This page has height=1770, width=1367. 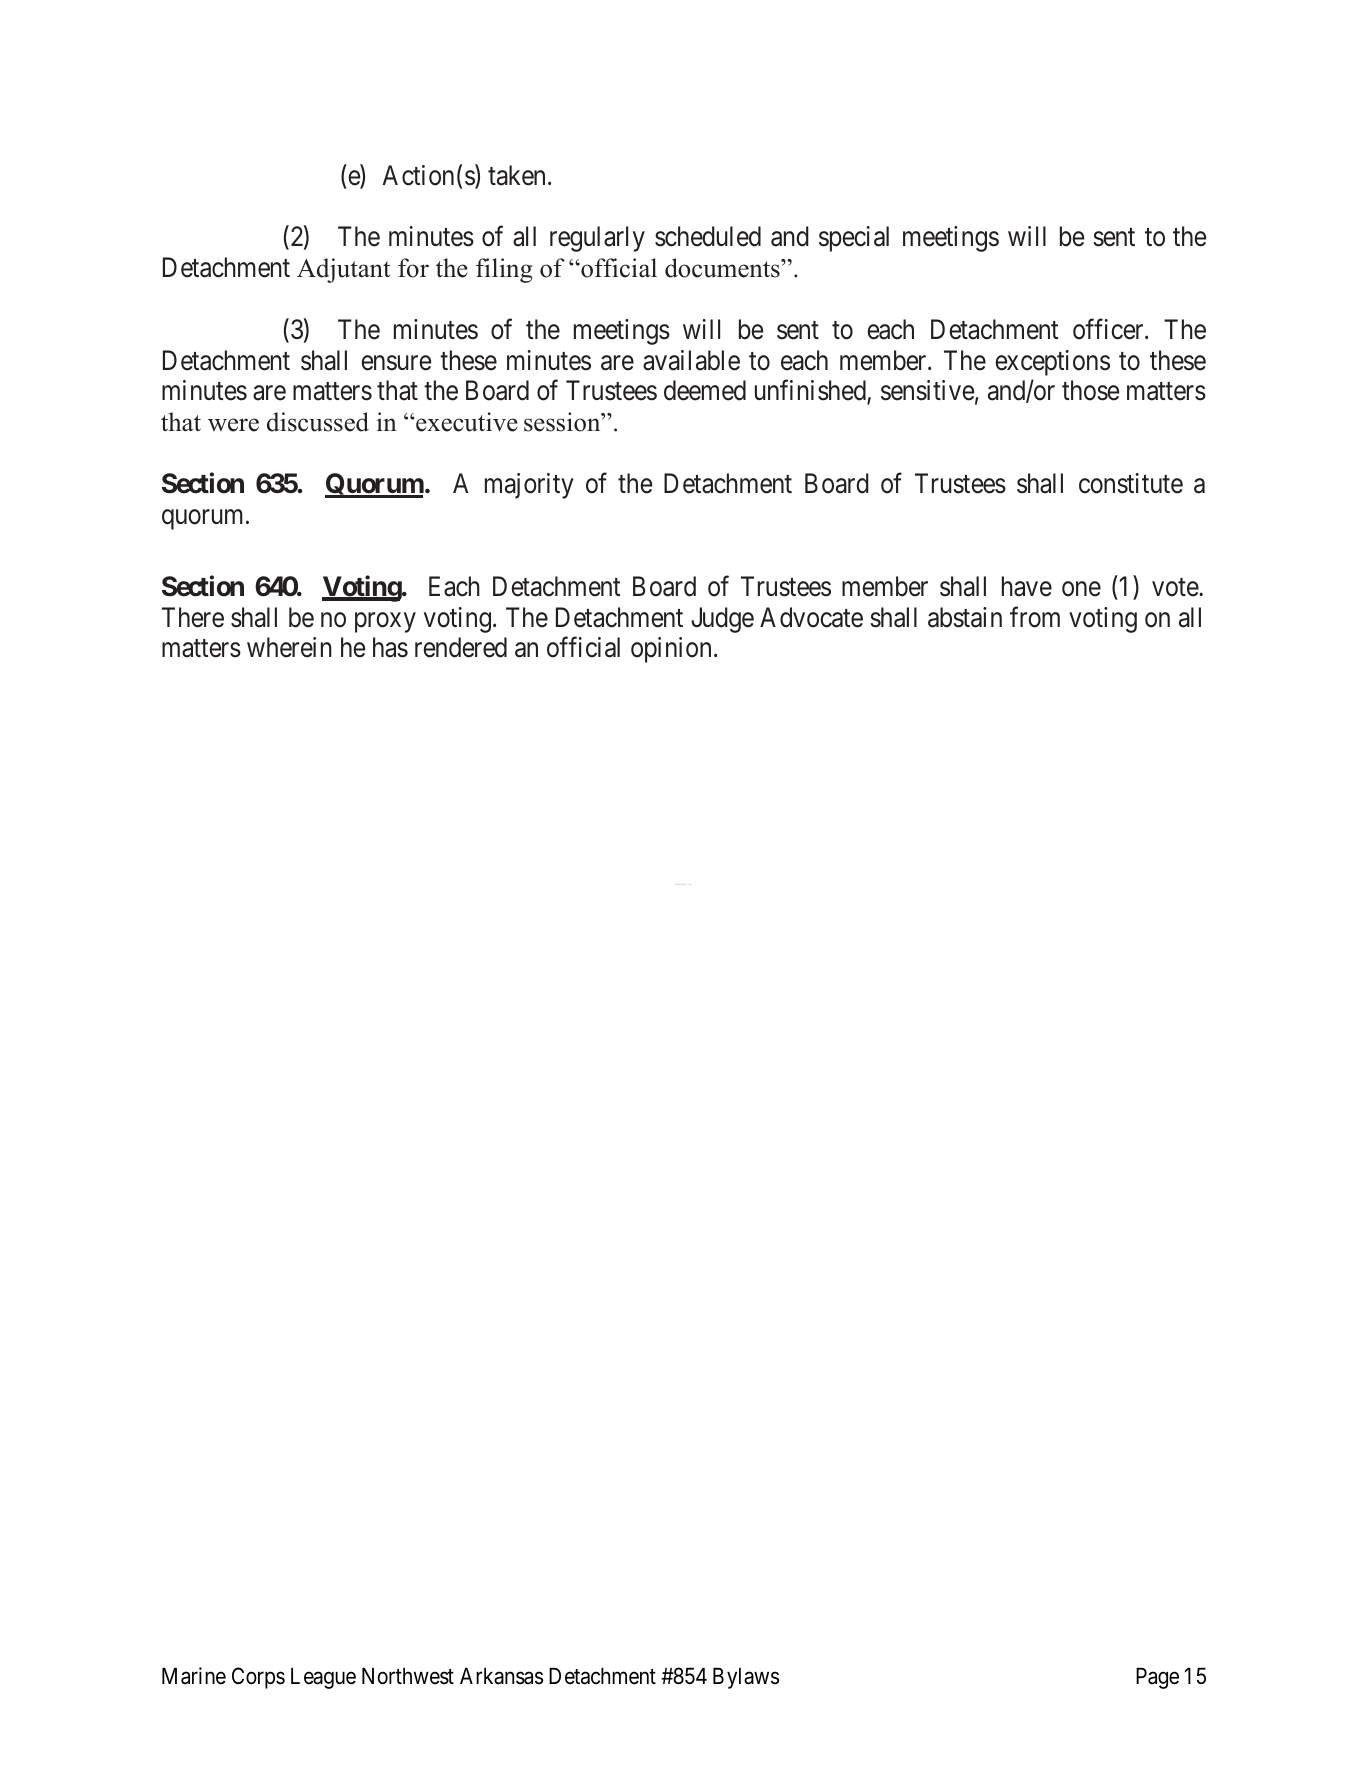 What do you see at coordinates (671, 650) in the page?
I see `opinion` at bounding box center [671, 650].
